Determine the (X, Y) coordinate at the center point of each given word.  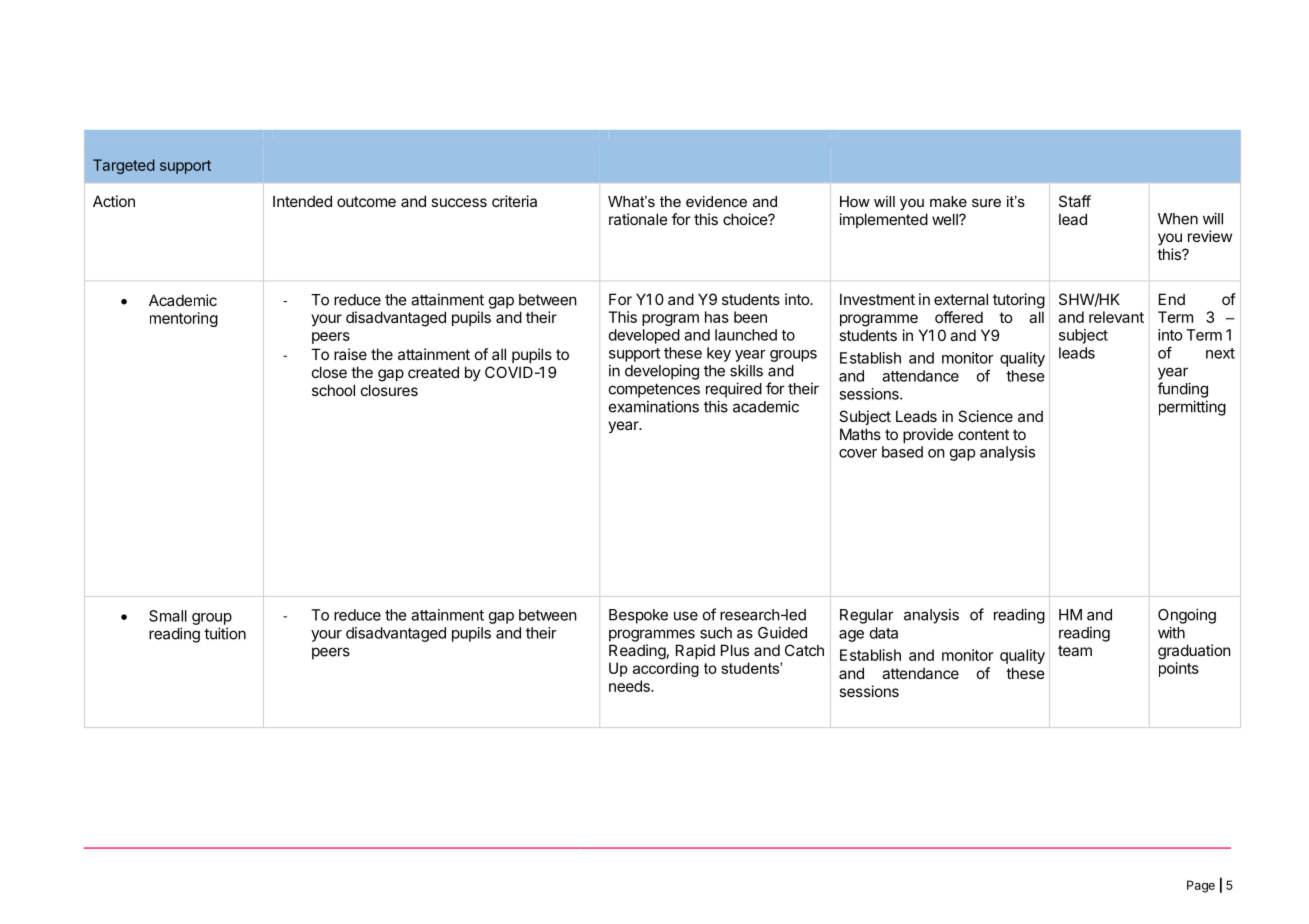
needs (630, 686)
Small (168, 616)
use (686, 616)
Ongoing (1187, 616)
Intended (302, 201)
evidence (716, 201)
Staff (1075, 201)
